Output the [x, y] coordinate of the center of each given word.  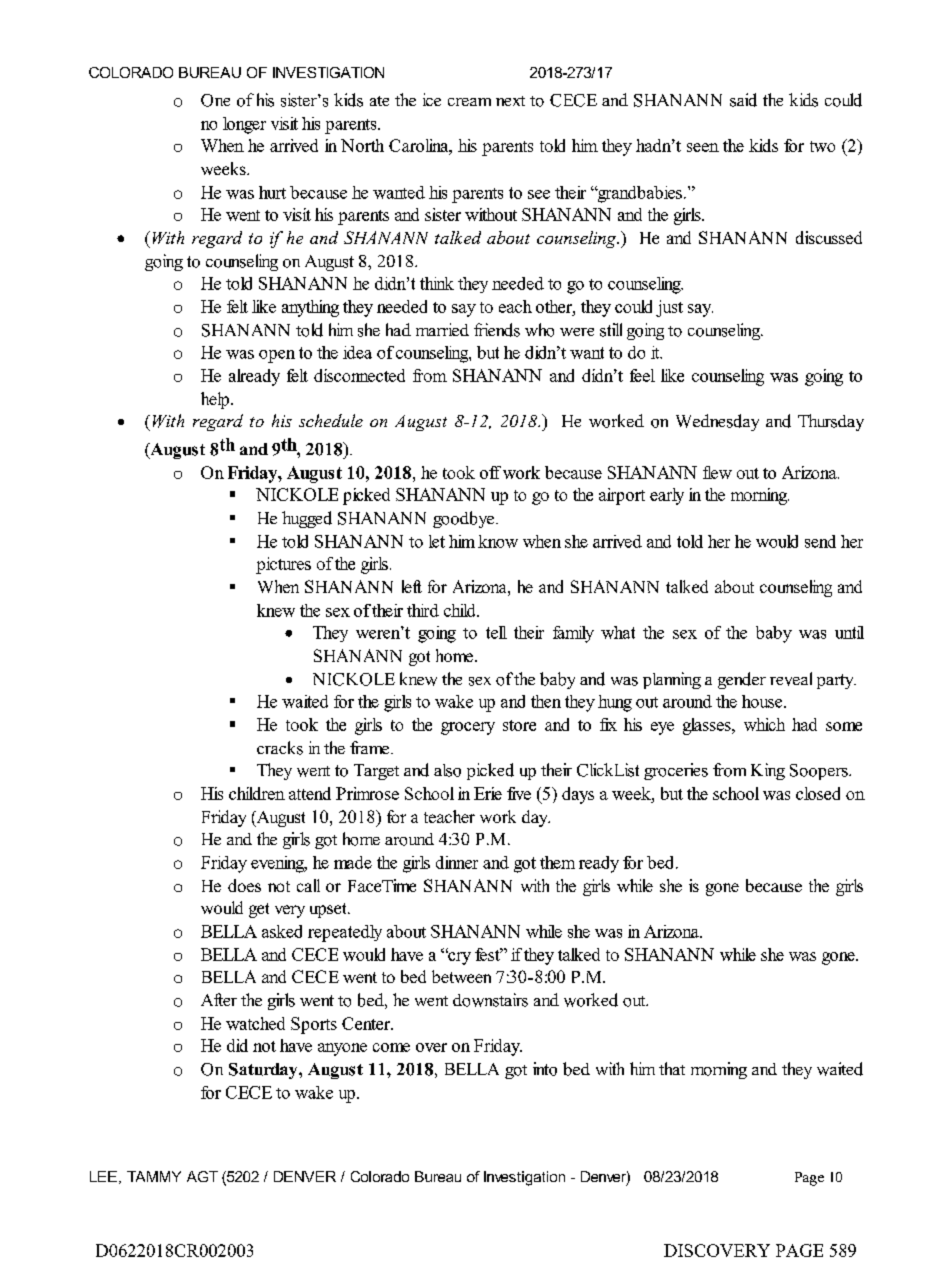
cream [469, 102]
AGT [202, 1176]
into [545, 1069]
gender [742, 680]
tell [496, 632]
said [743, 100]
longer [244, 125]
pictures [283, 565]
